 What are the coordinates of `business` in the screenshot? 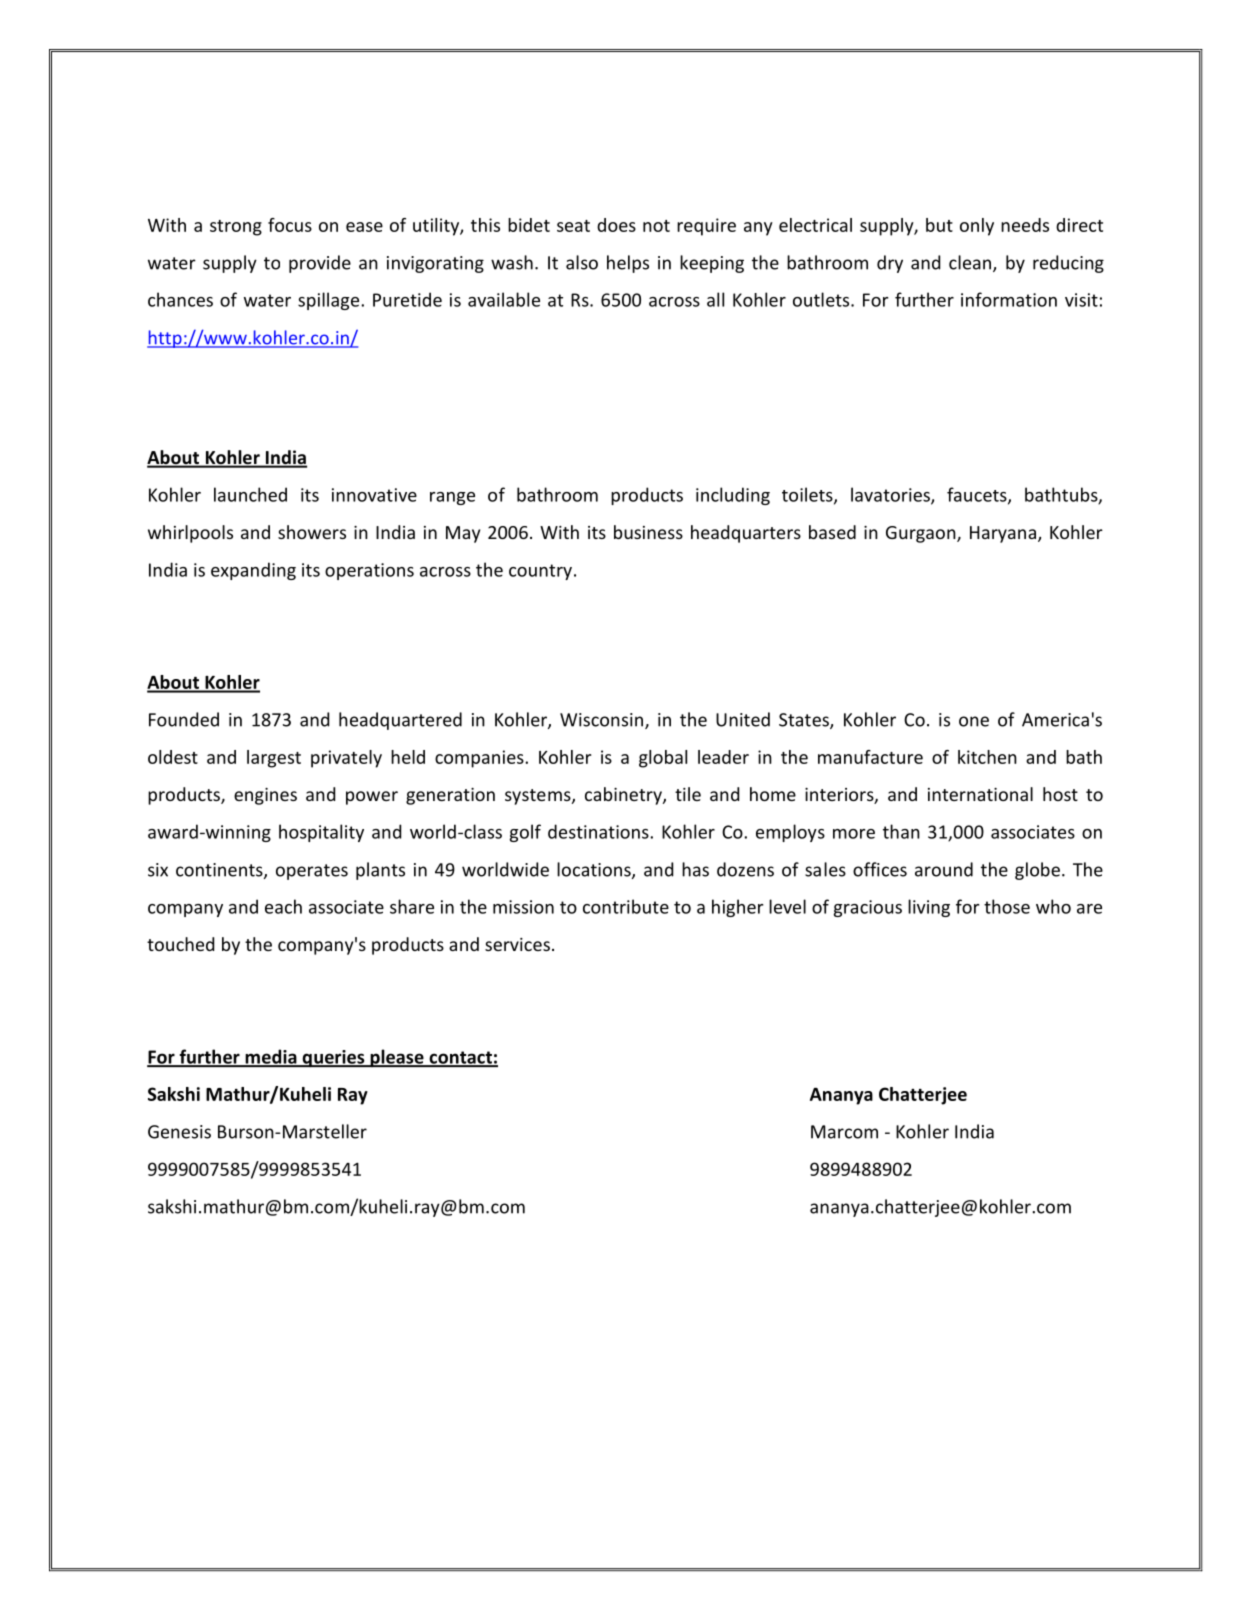 It's located at (648, 532).
